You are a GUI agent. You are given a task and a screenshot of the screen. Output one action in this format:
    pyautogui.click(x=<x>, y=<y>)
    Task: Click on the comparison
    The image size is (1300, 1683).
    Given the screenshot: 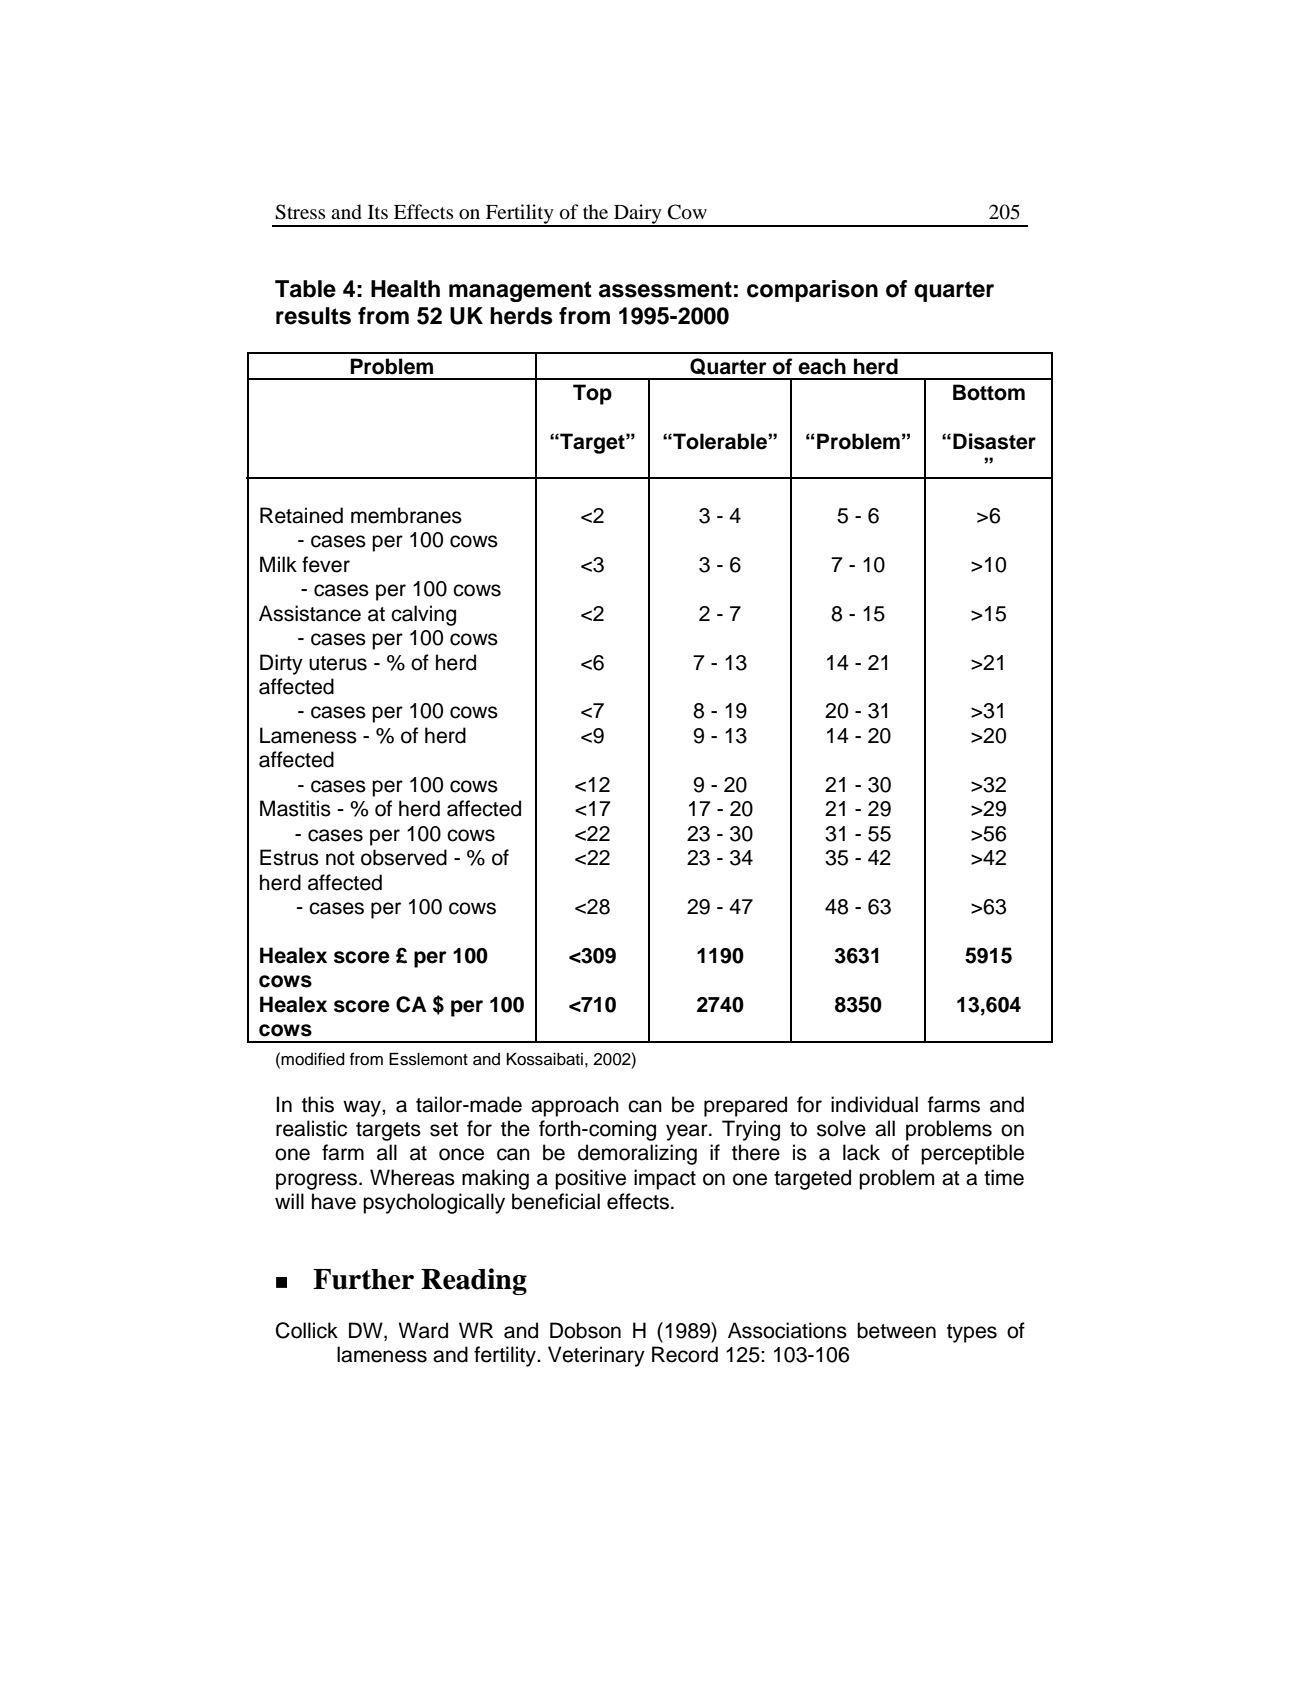 What is the action you would take?
    pyautogui.click(x=812, y=291)
